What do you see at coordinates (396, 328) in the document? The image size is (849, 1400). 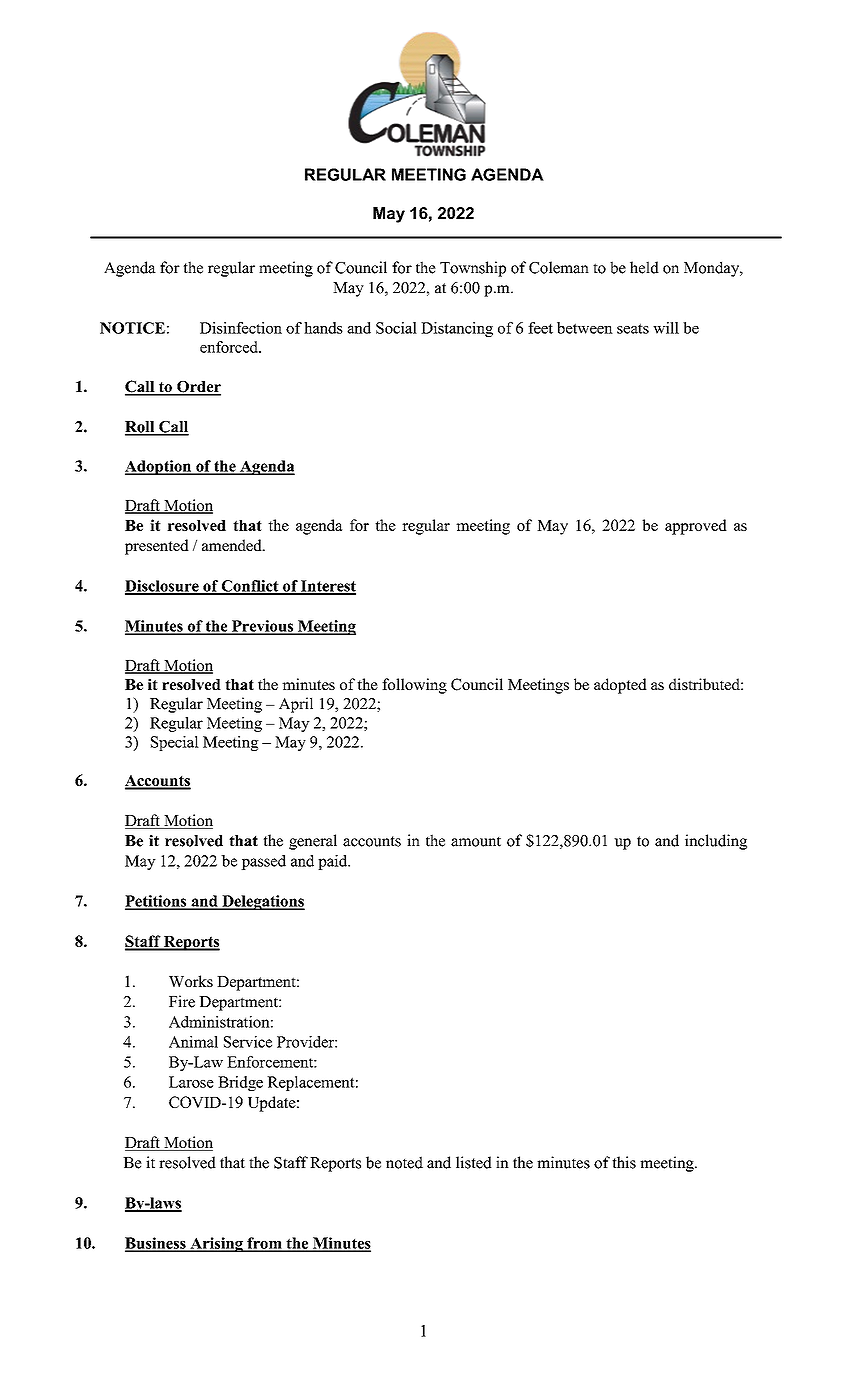 I see `Social` at bounding box center [396, 328].
